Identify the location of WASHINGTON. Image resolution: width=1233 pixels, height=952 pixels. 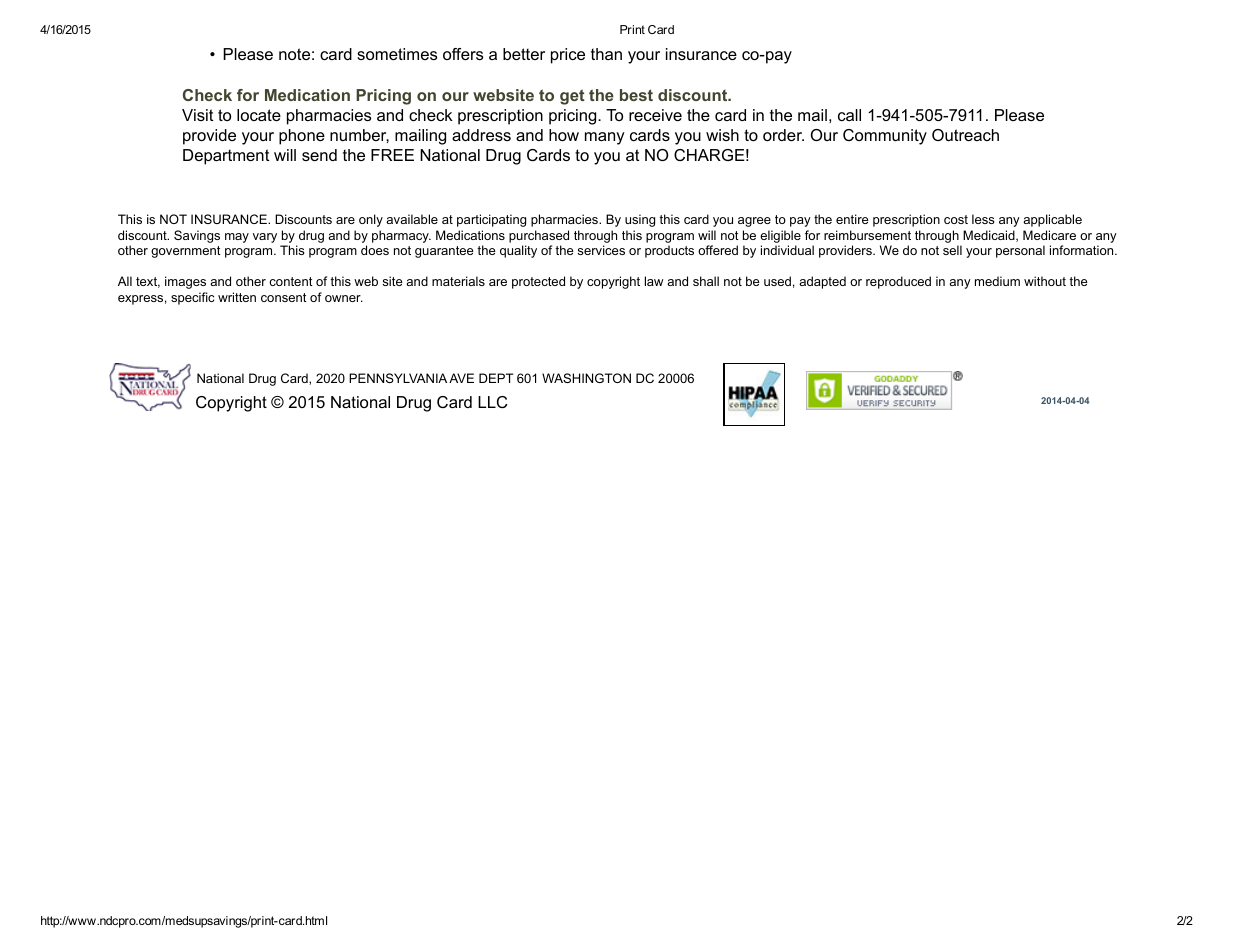
(586, 378).
